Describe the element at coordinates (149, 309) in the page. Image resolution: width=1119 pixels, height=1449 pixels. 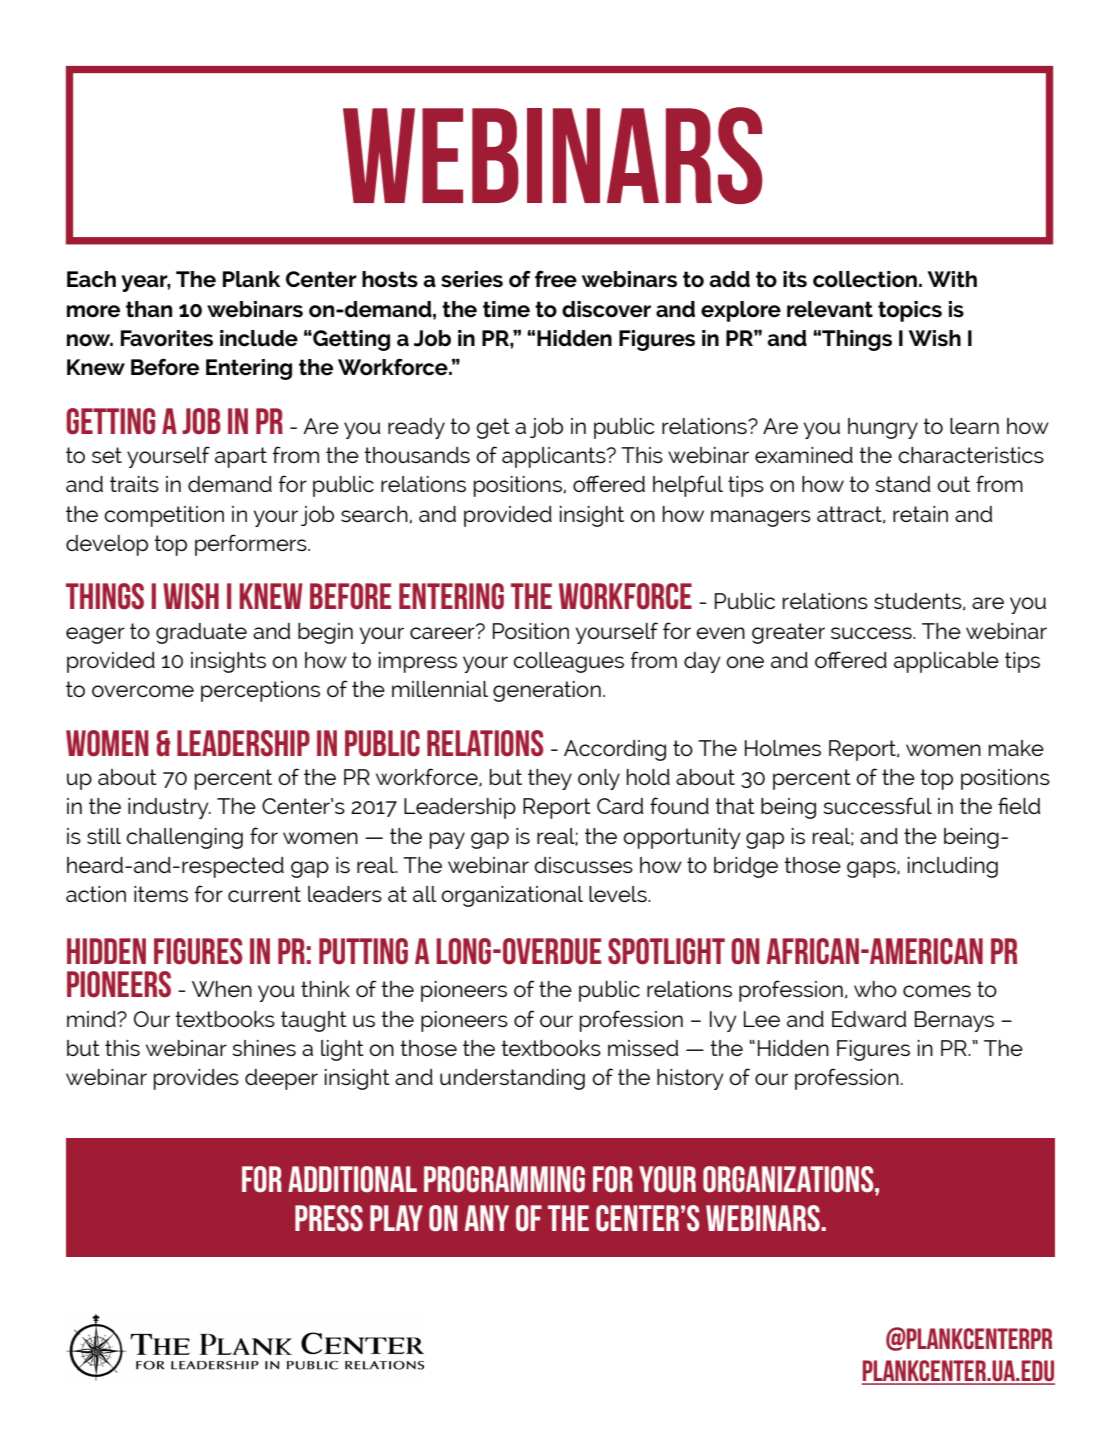
I see `than` at that location.
